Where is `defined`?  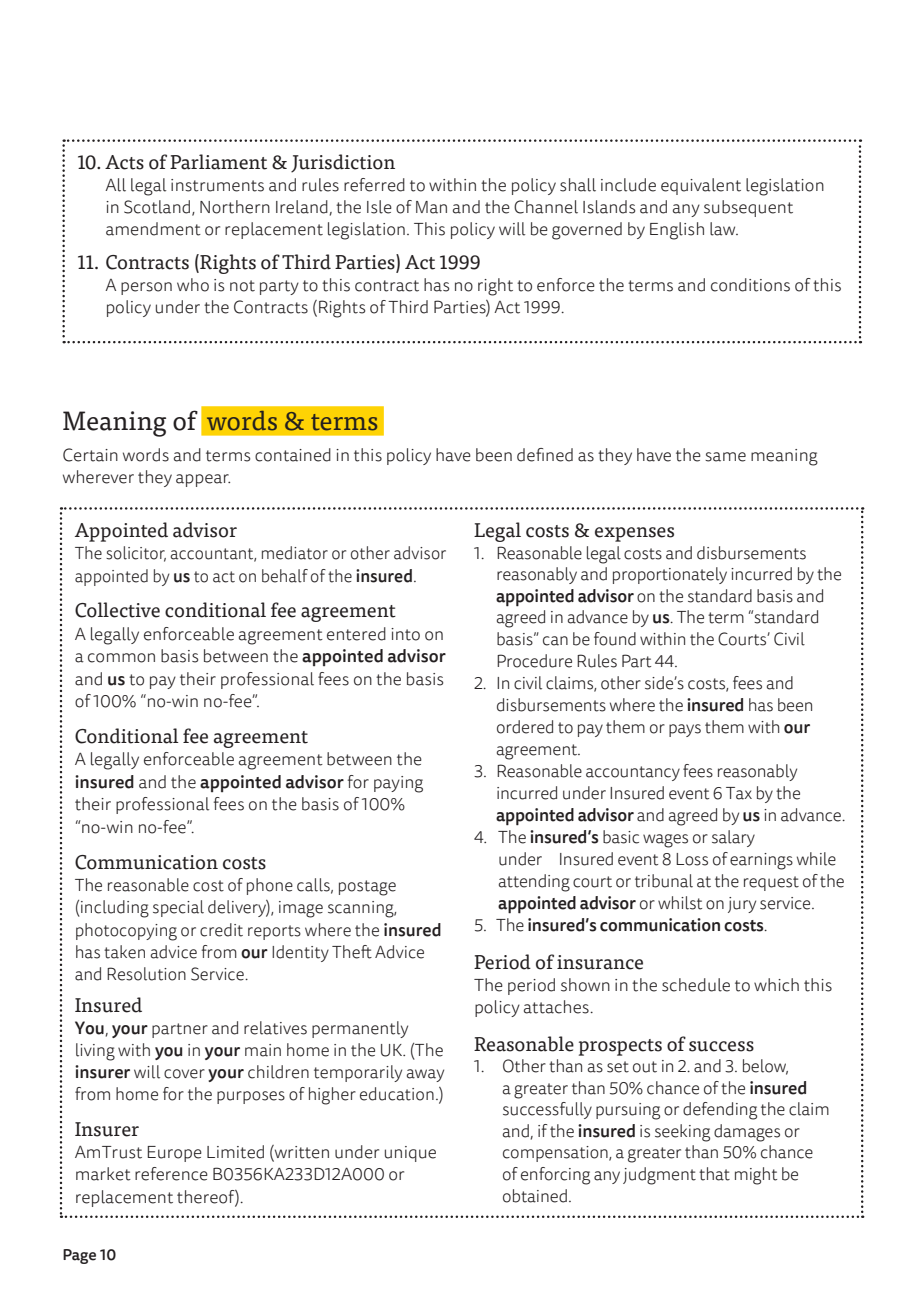 defined is located at coordinates (545, 455).
